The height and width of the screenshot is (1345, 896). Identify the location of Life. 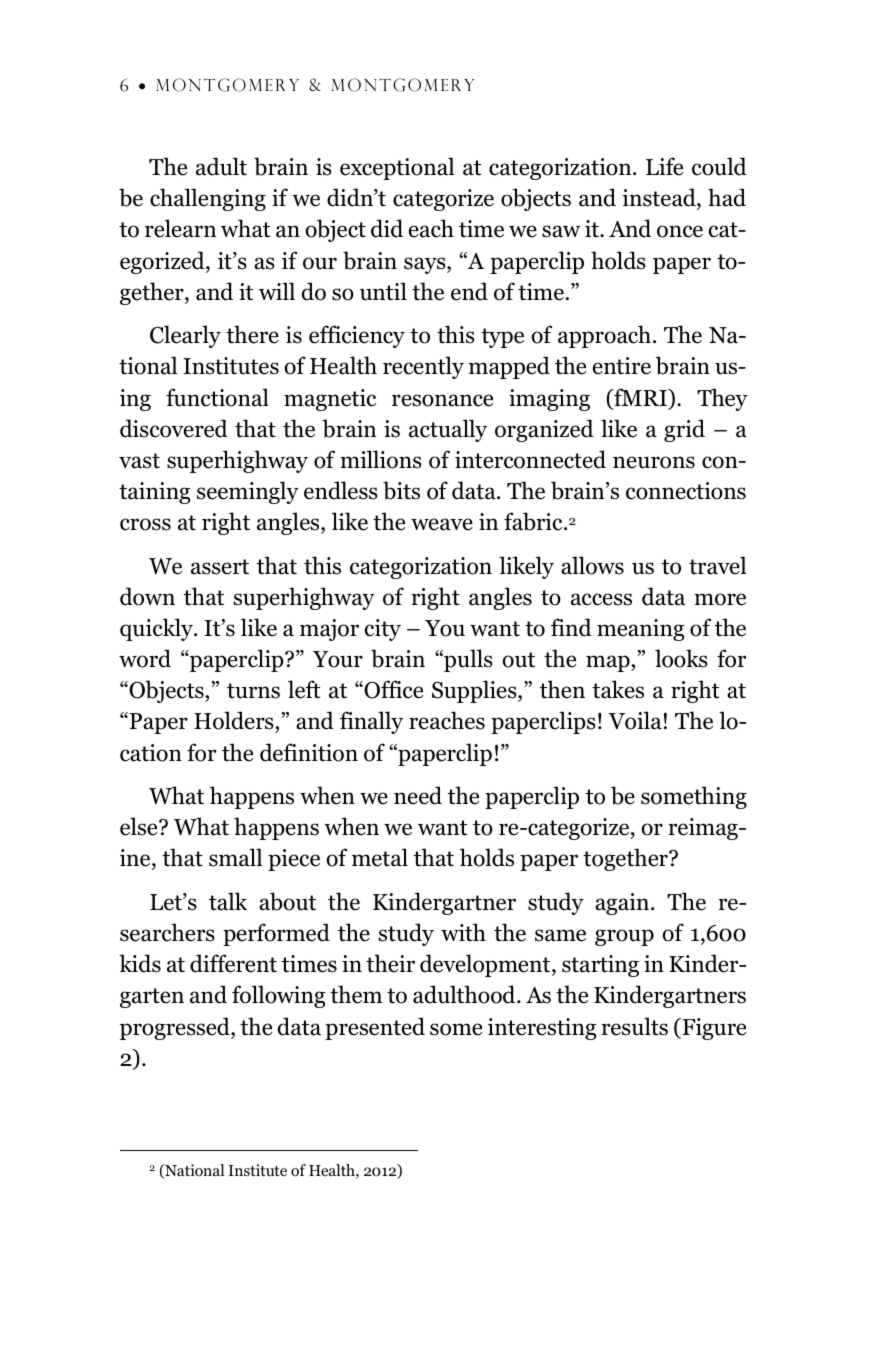
(664, 166).
